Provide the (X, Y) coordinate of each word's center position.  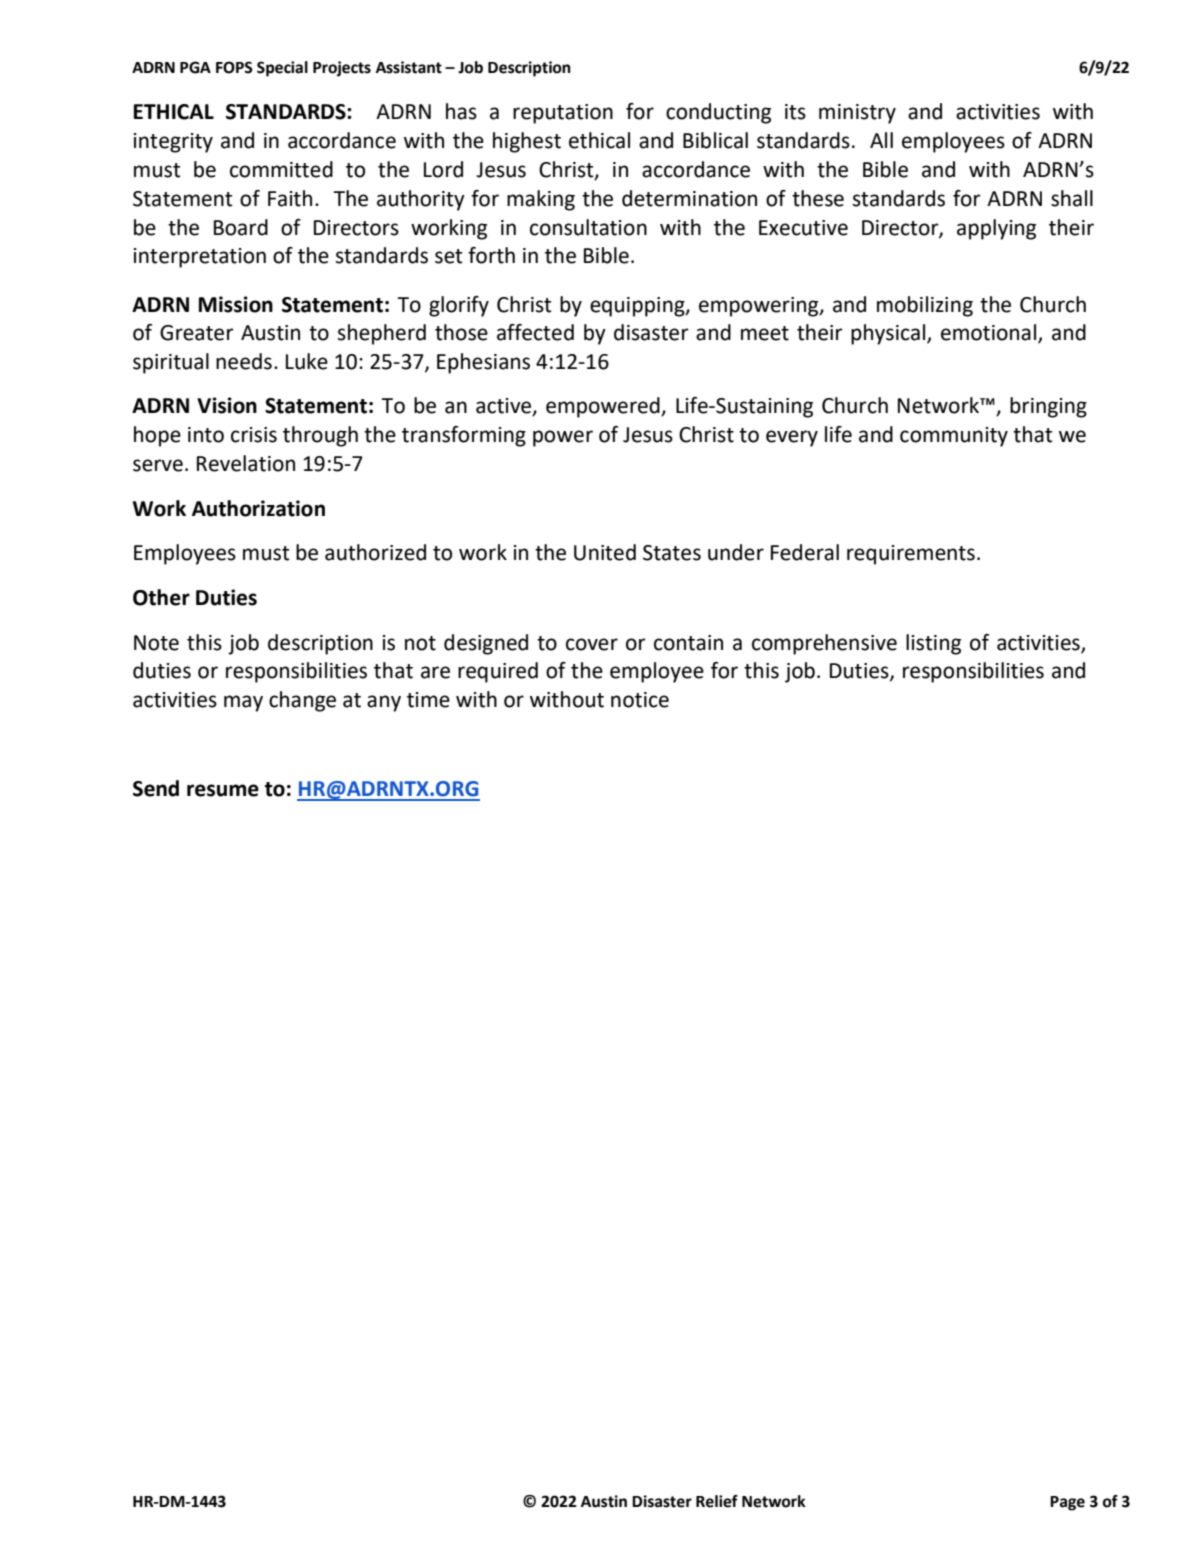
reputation (563, 114)
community (954, 437)
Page (1067, 1503)
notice (640, 700)
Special (282, 69)
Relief (717, 1501)
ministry (857, 114)
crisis (254, 435)
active (505, 407)
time (428, 700)
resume (223, 790)
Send (156, 788)
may (243, 703)
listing (933, 644)
